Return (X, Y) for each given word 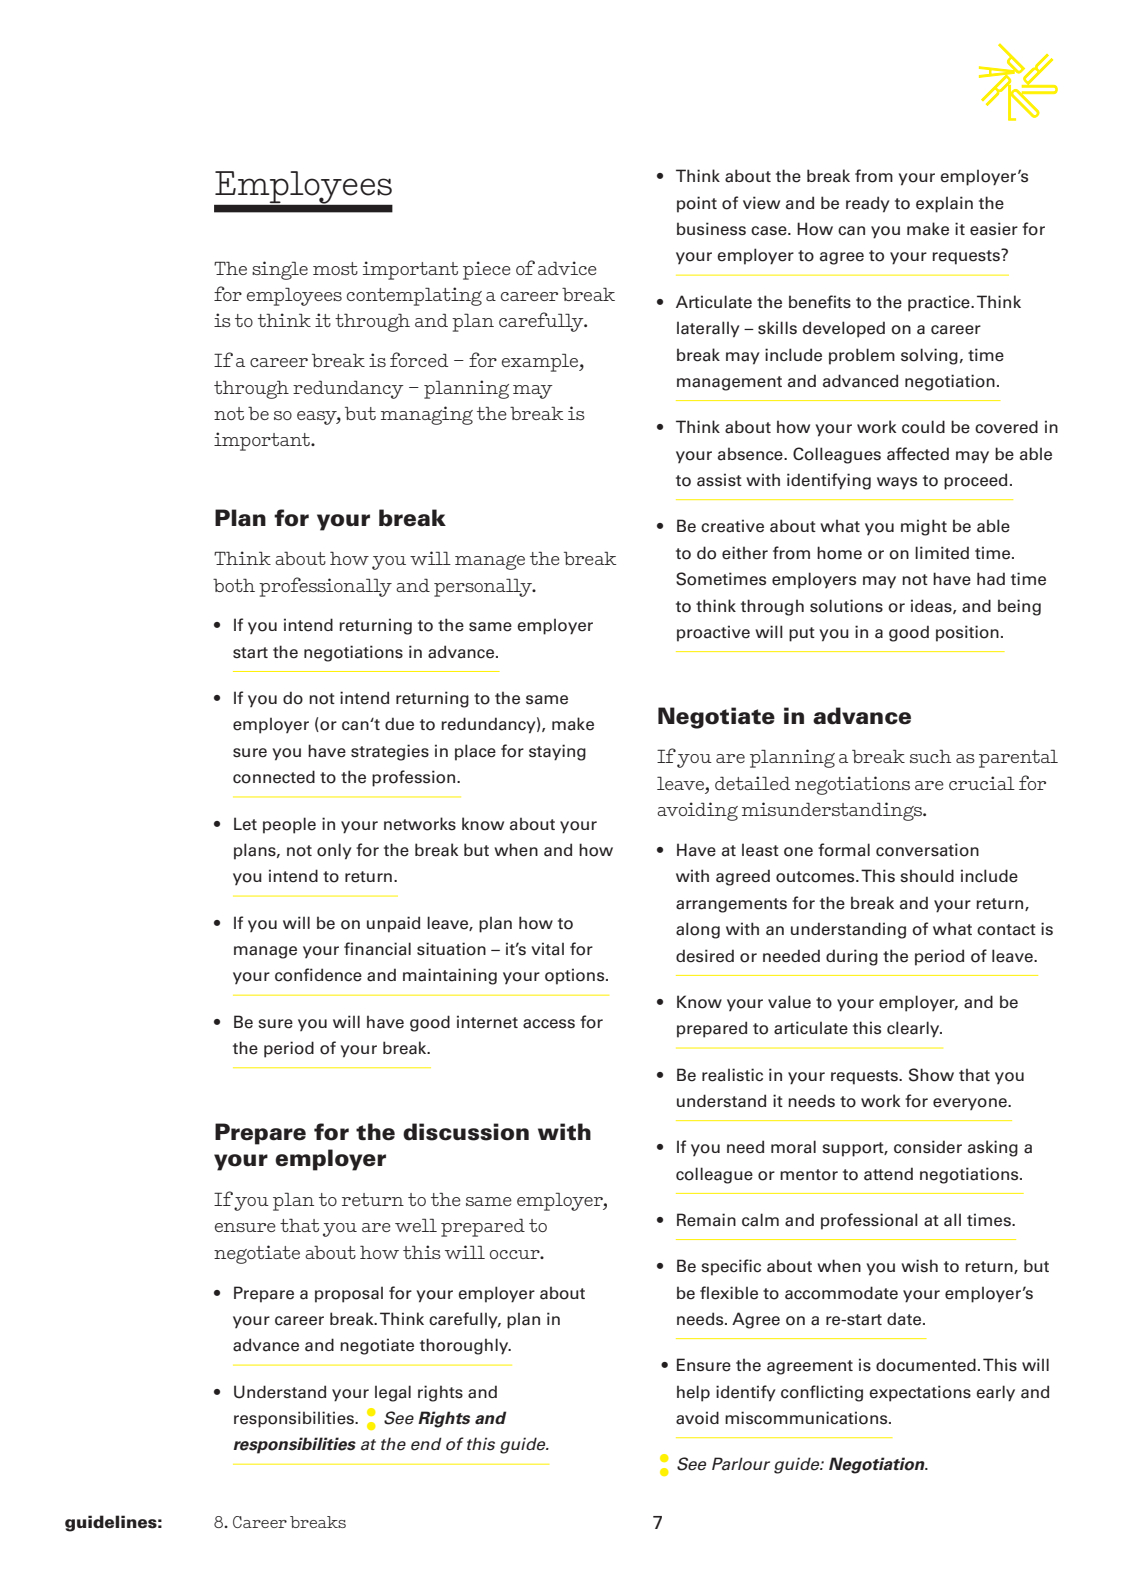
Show (931, 1075)
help (693, 1393)
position (967, 633)
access (549, 1024)
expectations (920, 1393)
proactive (713, 633)
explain (944, 204)
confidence (318, 975)
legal (393, 1393)
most (335, 268)
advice (567, 268)
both (234, 585)
